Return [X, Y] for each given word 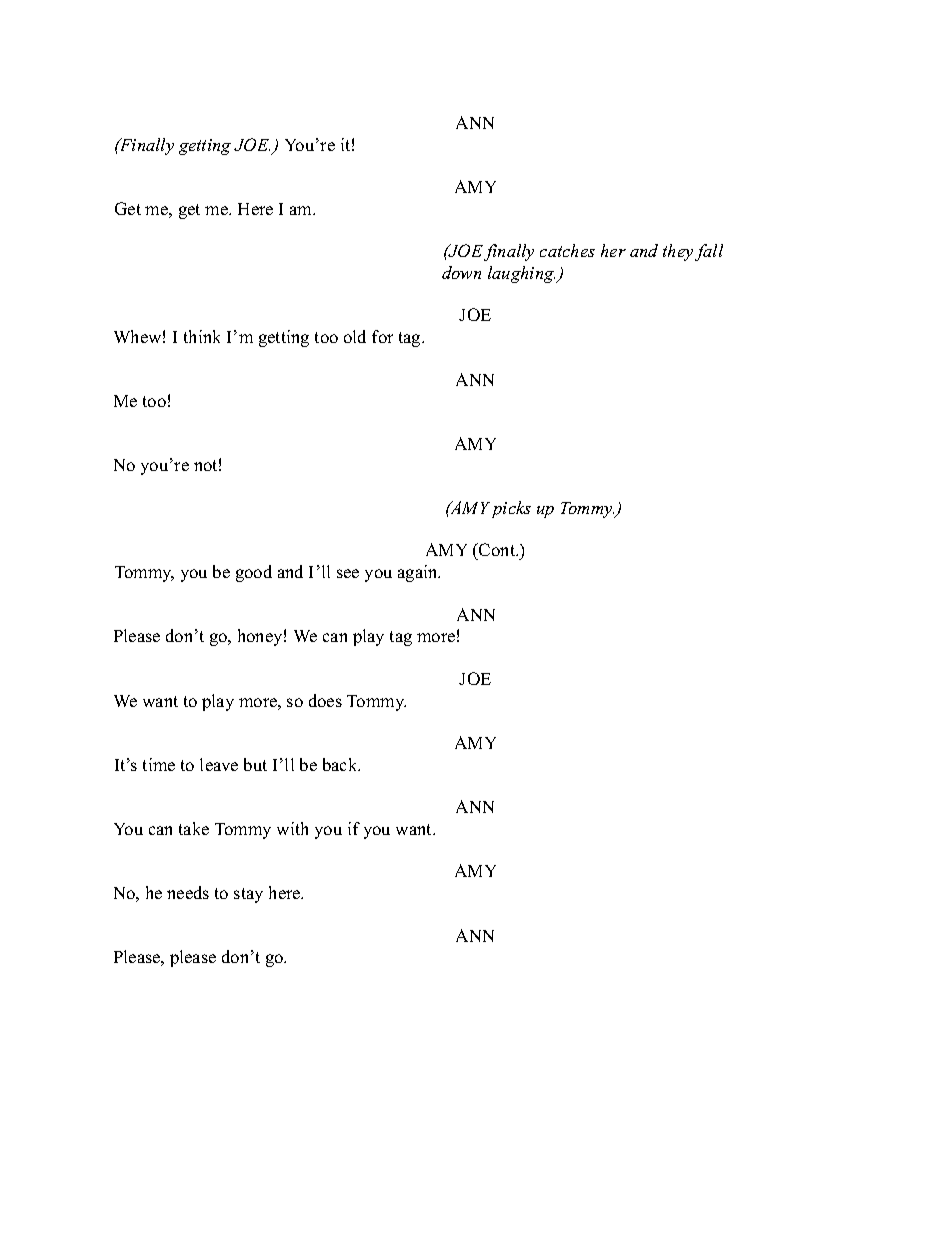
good [254, 573]
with [292, 828]
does [325, 700]
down [461, 272]
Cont [497, 551]
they [678, 252]
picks [511, 509]
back [341, 764]
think [202, 336]
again [419, 573]
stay [248, 895]
